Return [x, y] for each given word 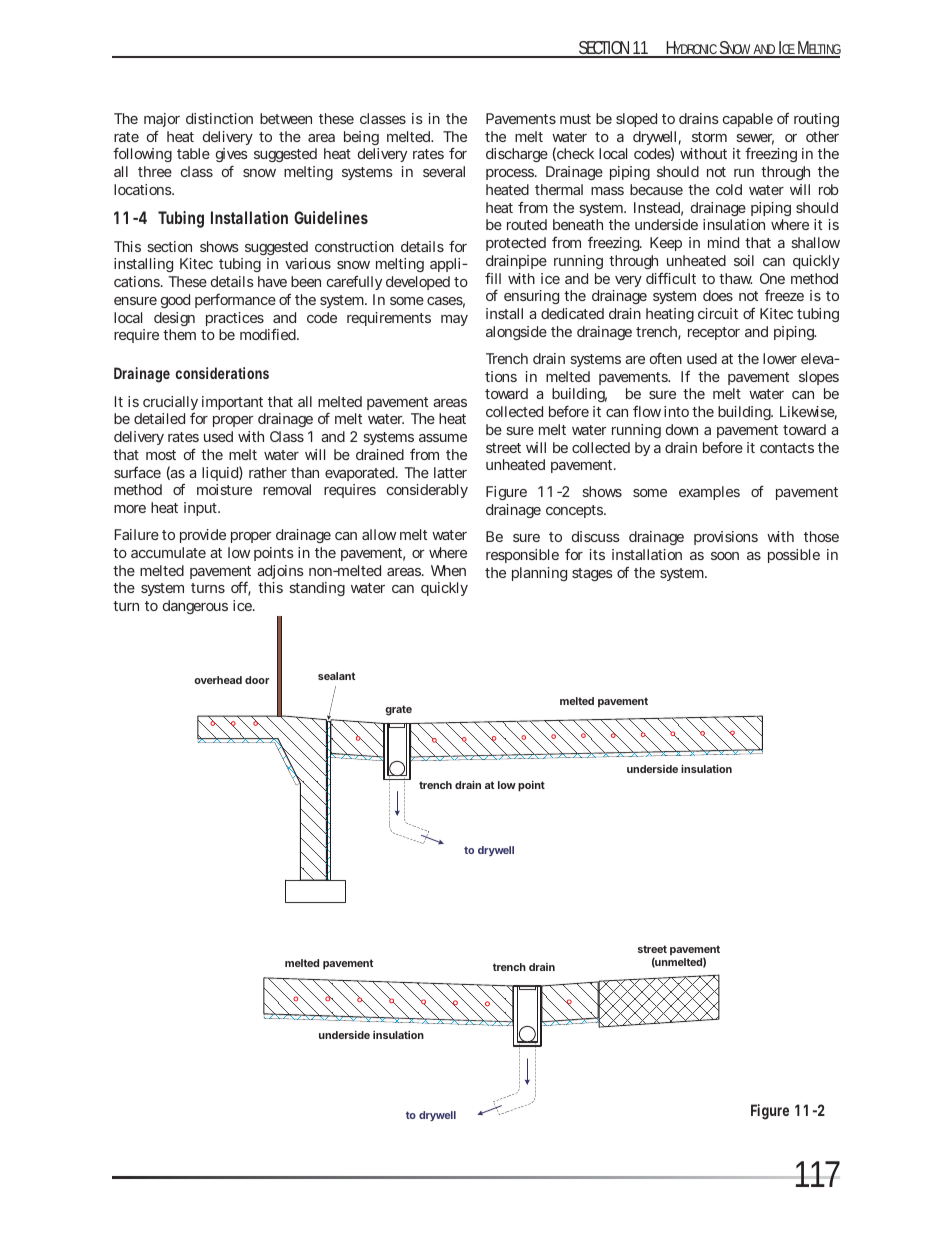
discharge [517, 155]
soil [744, 260]
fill [493, 278]
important [232, 403]
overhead [218, 680]
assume [443, 438]
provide [203, 536]
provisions [726, 538]
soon [725, 556]
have [272, 281]
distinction [219, 118]
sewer [755, 139]
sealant [336, 676]
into [676, 411]
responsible [522, 556]
